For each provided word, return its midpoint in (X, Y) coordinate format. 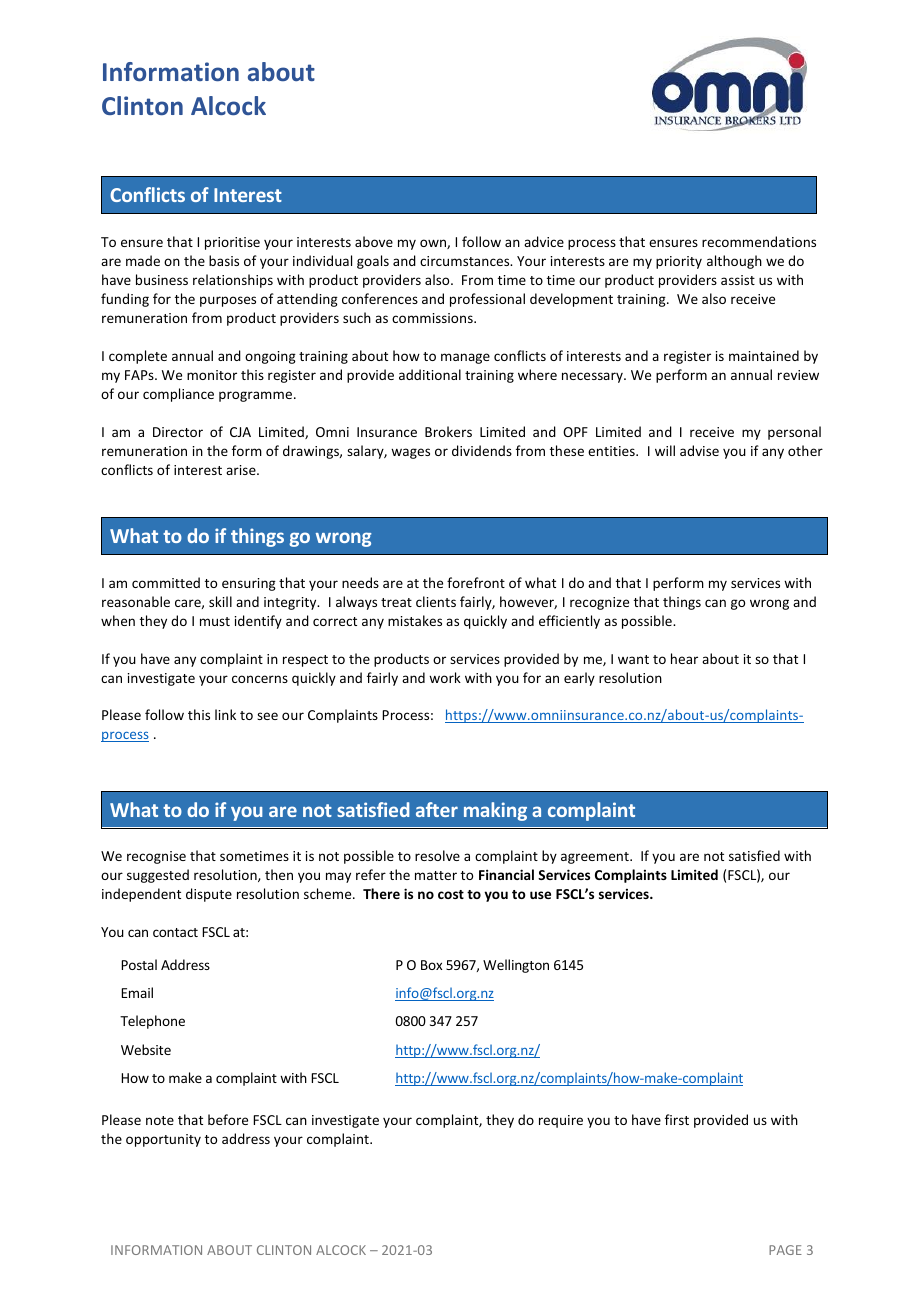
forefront (476, 582)
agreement (596, 858)
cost (451, 894)
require (561, 1121)
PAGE (785, 1250)
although (734, 262)
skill (220, 601)
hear (684, 658)
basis (224, 260)
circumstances (466, 261)
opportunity (163, 1140)
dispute (209, 895)
